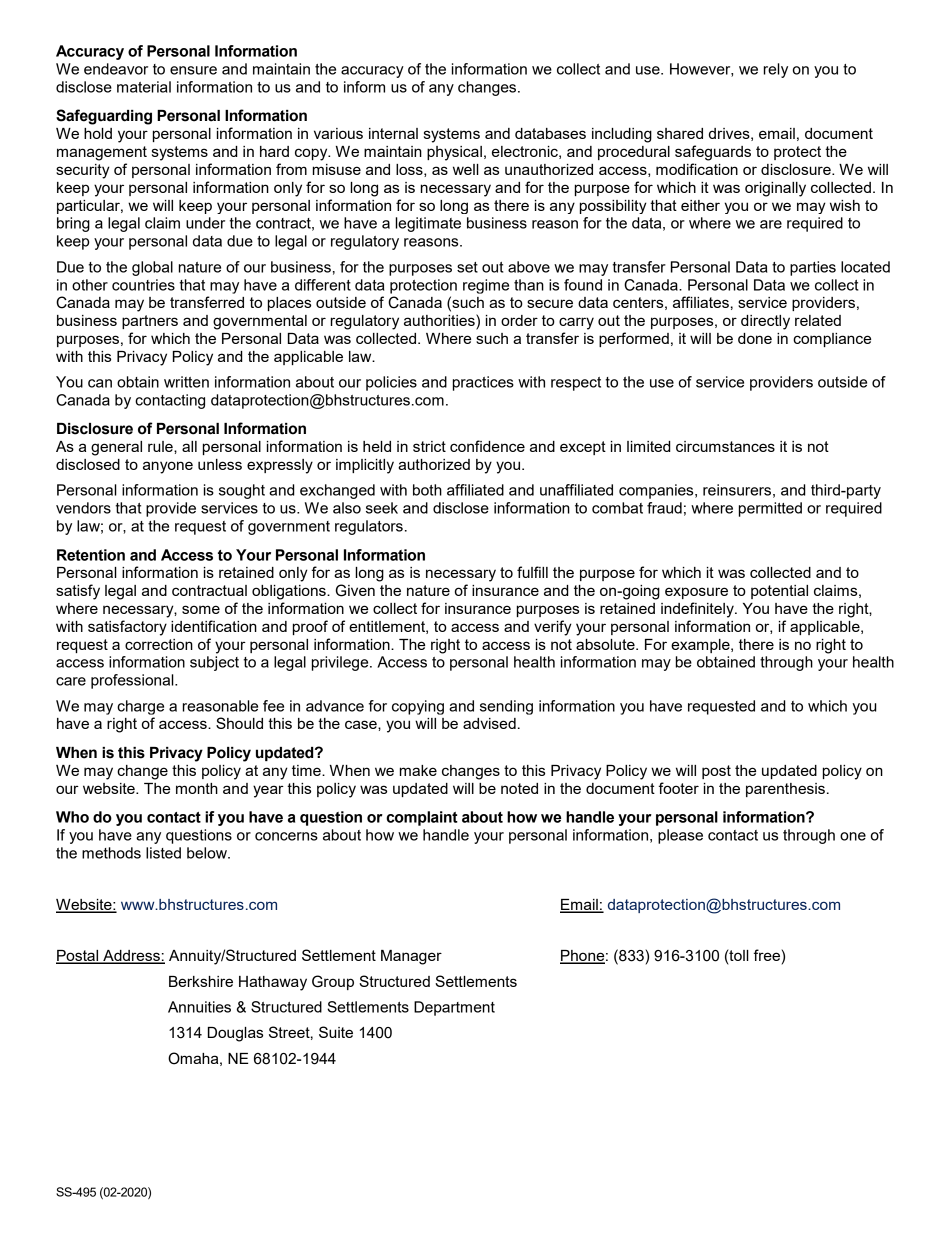 The width and height of the document is (952, 1233). What do you see at coordinates (159, 644) in the document?
I see `correction` at bounding box center [159, 644].
